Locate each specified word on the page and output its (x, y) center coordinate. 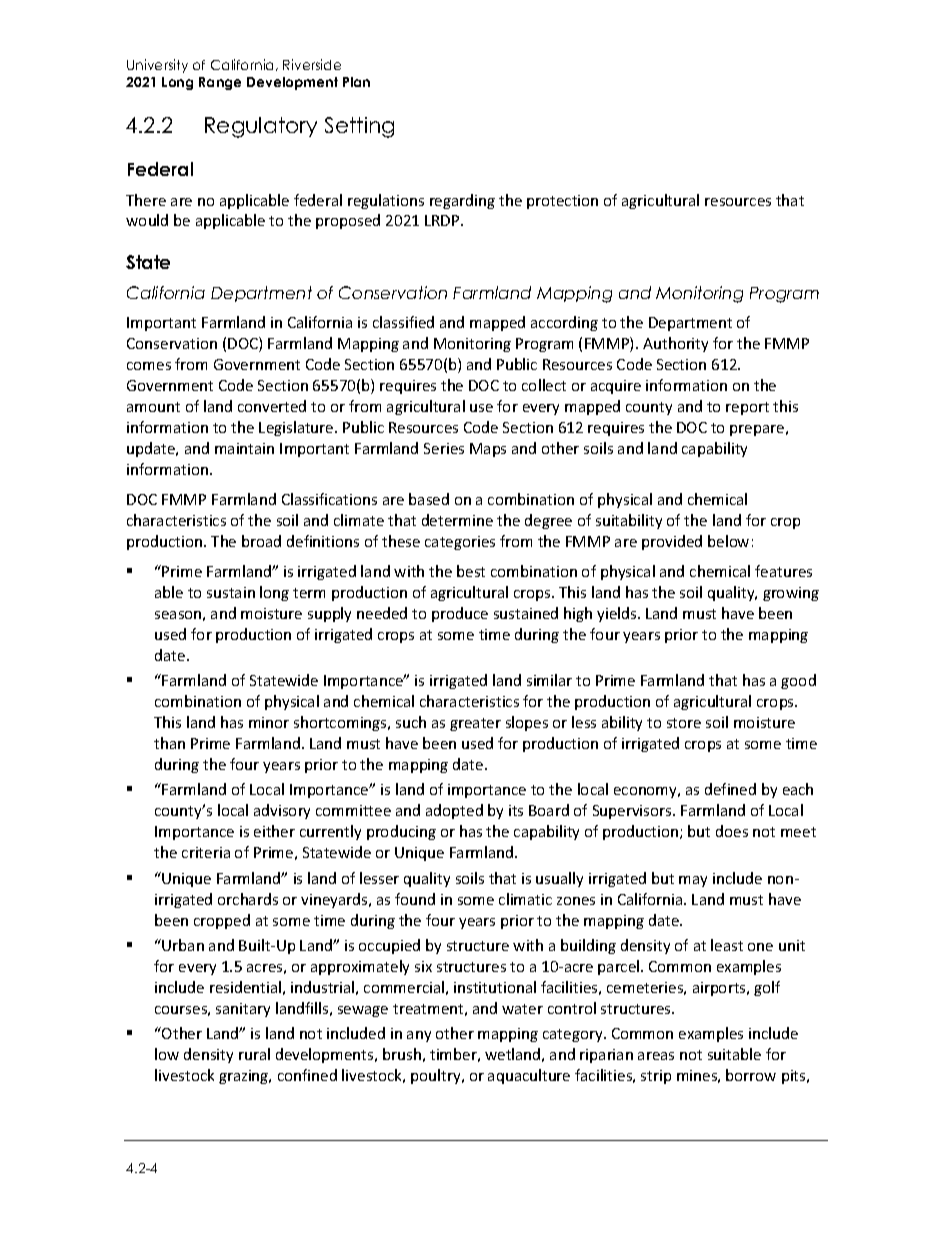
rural (254, 1054)
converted (272, 406)
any (419, 1036)
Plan (356, 82)
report (747, 408)
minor (269, 722)
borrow (751, 1075)
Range (220, 83)
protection (562, 202)
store (684, 723)
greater (475, 724)
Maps (488, 450)
